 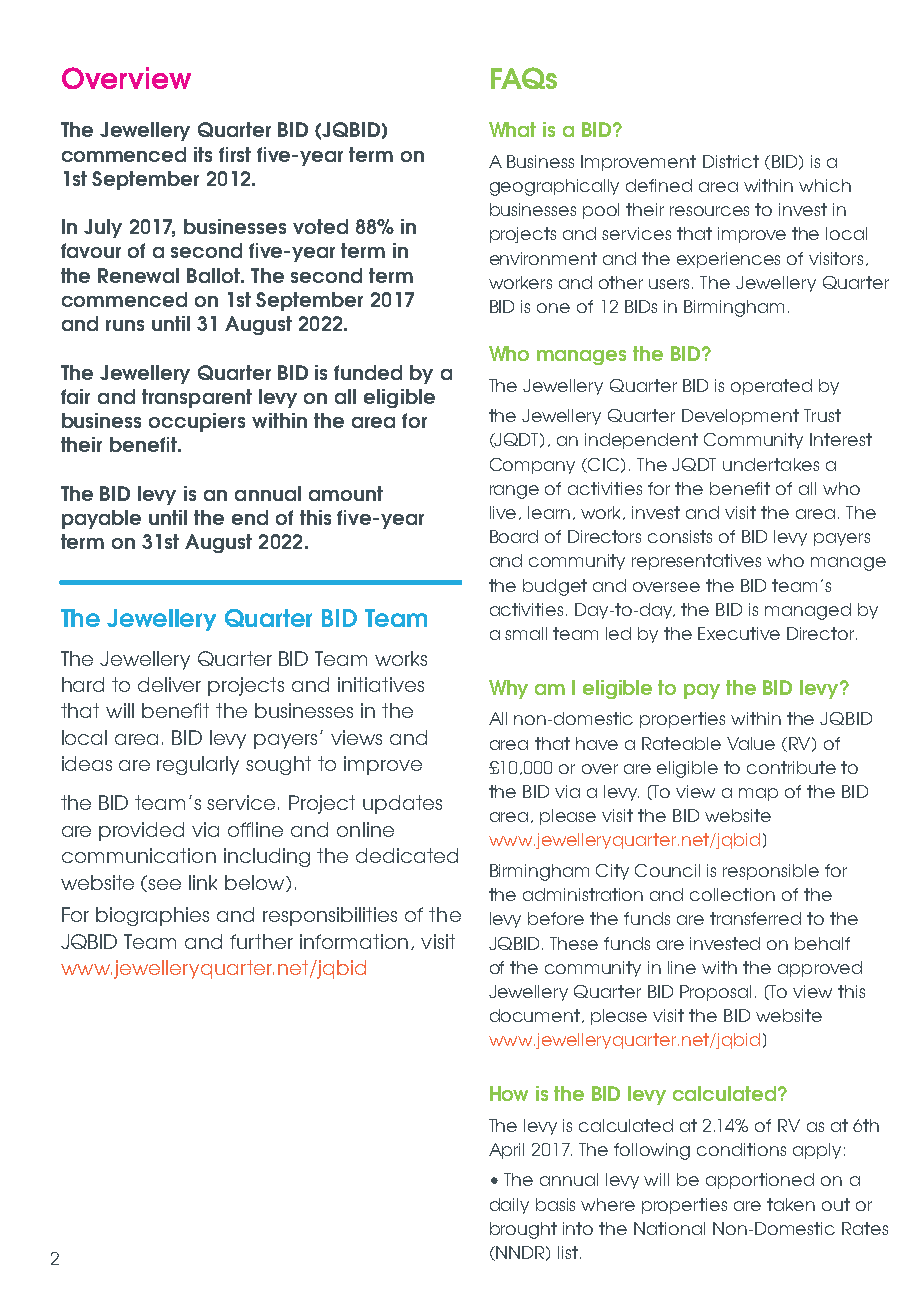 I want to click on daily, so click(x=509, y=1206).
